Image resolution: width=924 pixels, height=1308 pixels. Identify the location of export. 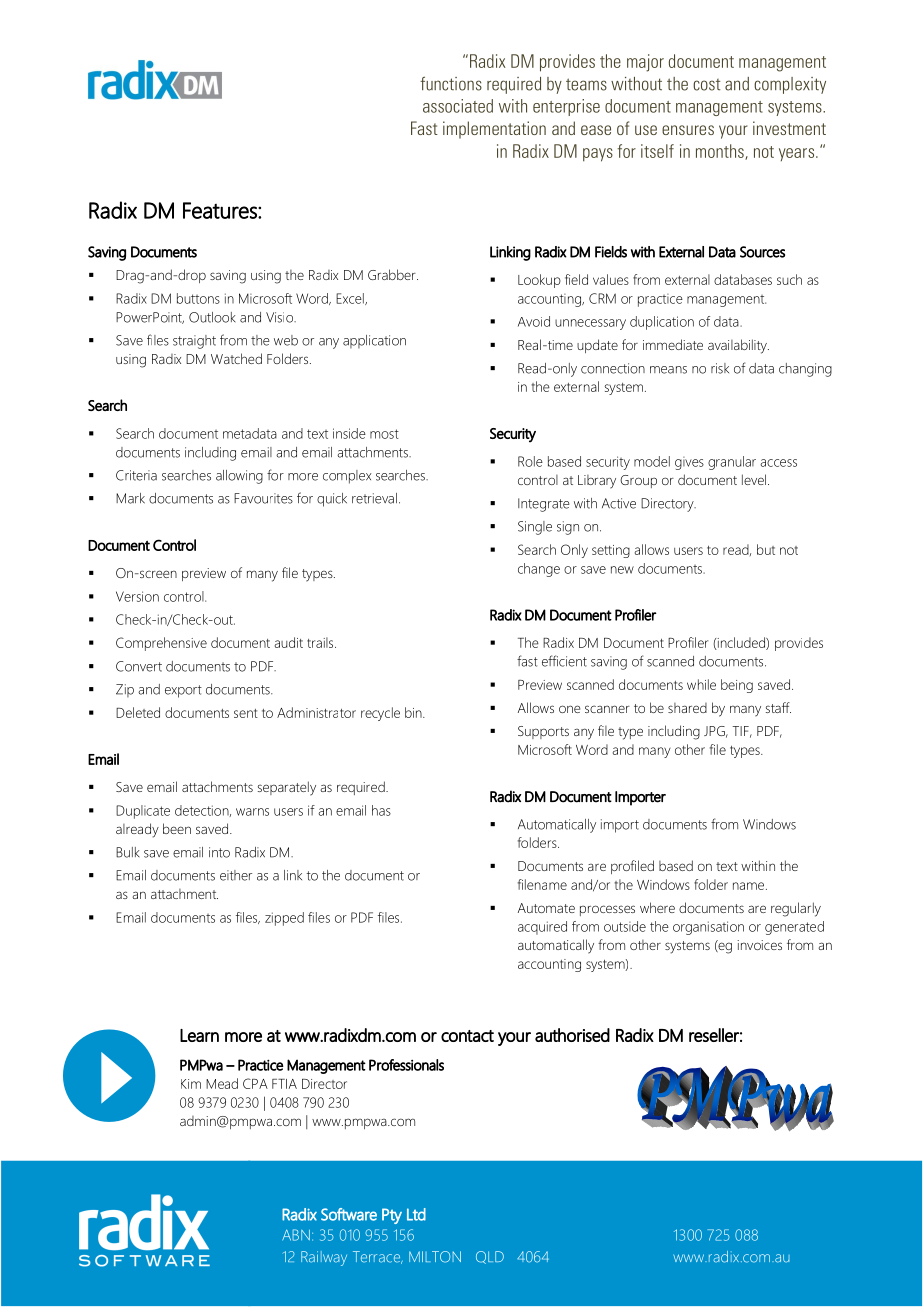
(183, 691).
